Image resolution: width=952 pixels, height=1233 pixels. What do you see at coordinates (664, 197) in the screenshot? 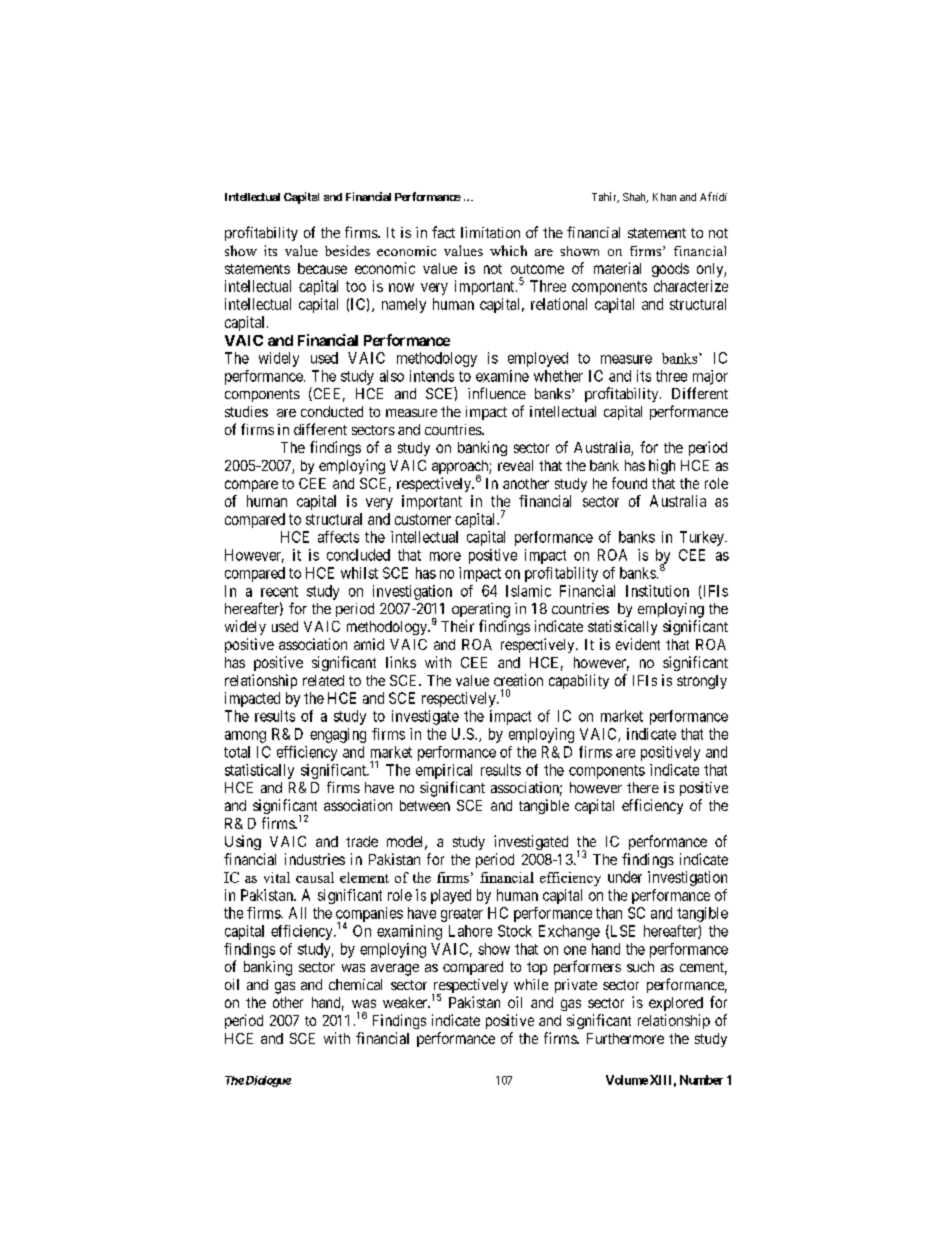
I see `Khan` at bounding box center [664, 197].
